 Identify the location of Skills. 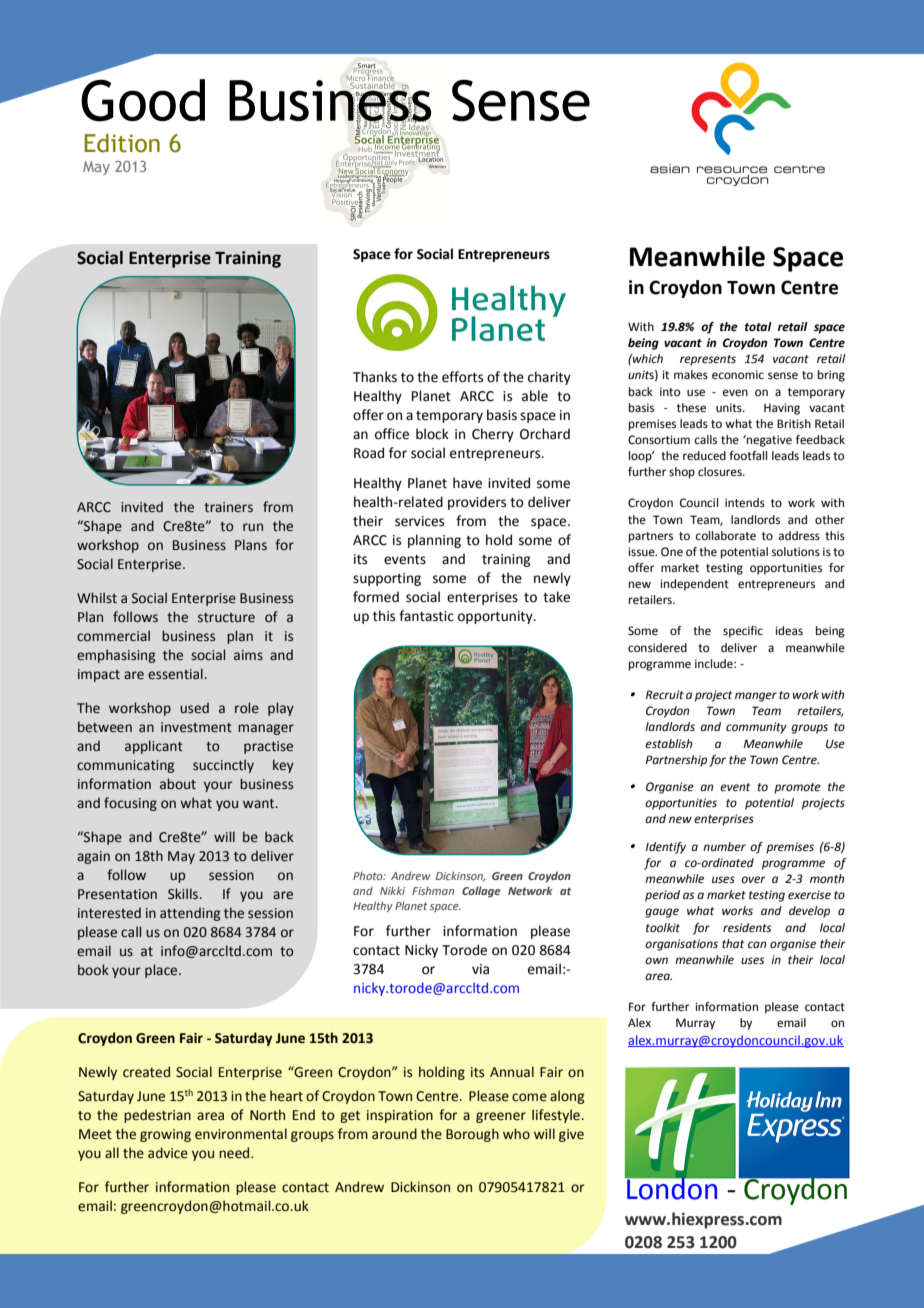
(184, 894).
